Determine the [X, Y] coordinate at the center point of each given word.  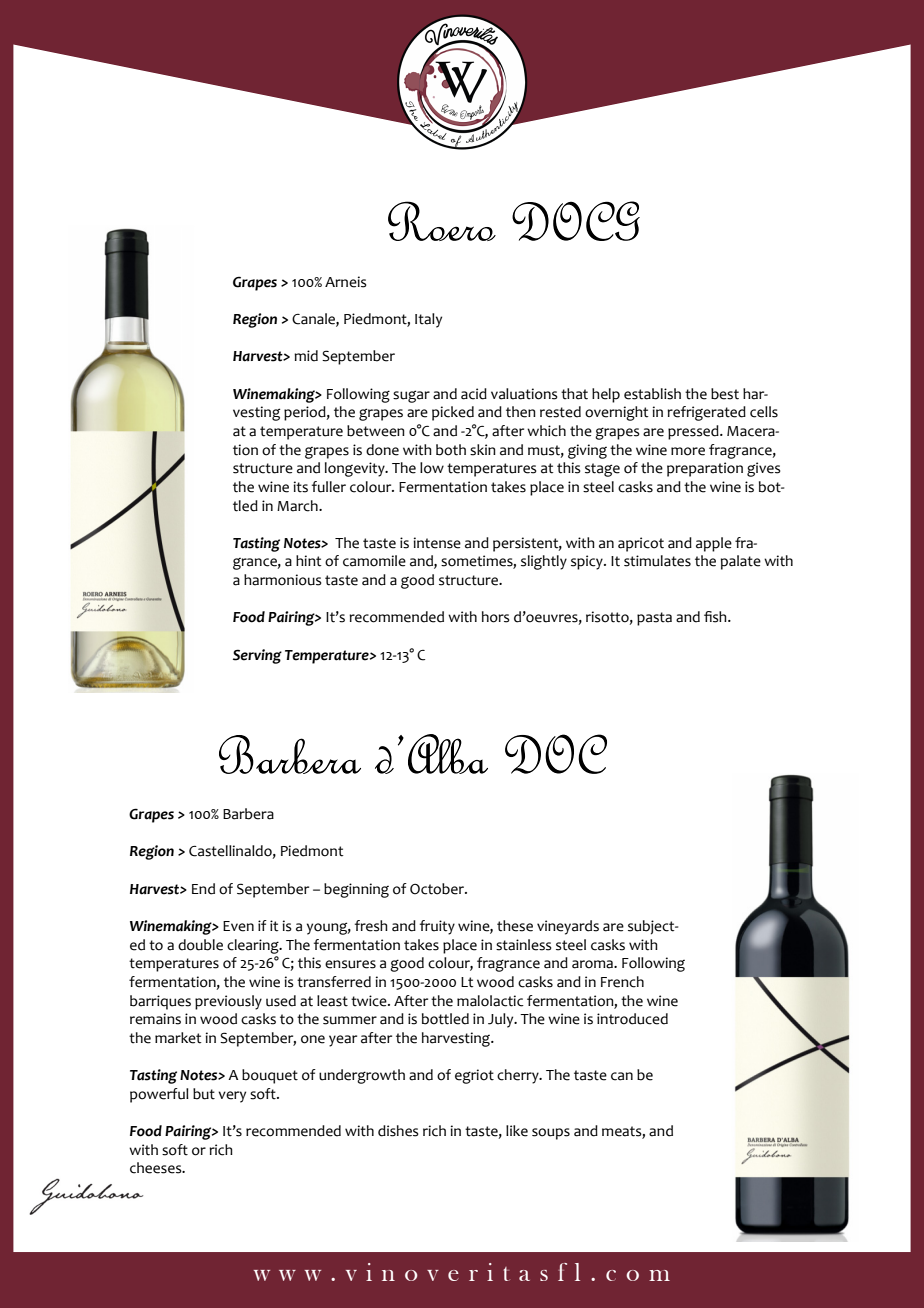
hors [496, 617]
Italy [428, 320]
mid [306, 356]
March [298, 506]
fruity [437, 927]
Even [238, 926]
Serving [257, 656]
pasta [654, 619]
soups [551, 1134]
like [517, 1131]
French [622, 982]
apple [714, 544]
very [232, 1097]
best [725, 394]
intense [437, 543]
